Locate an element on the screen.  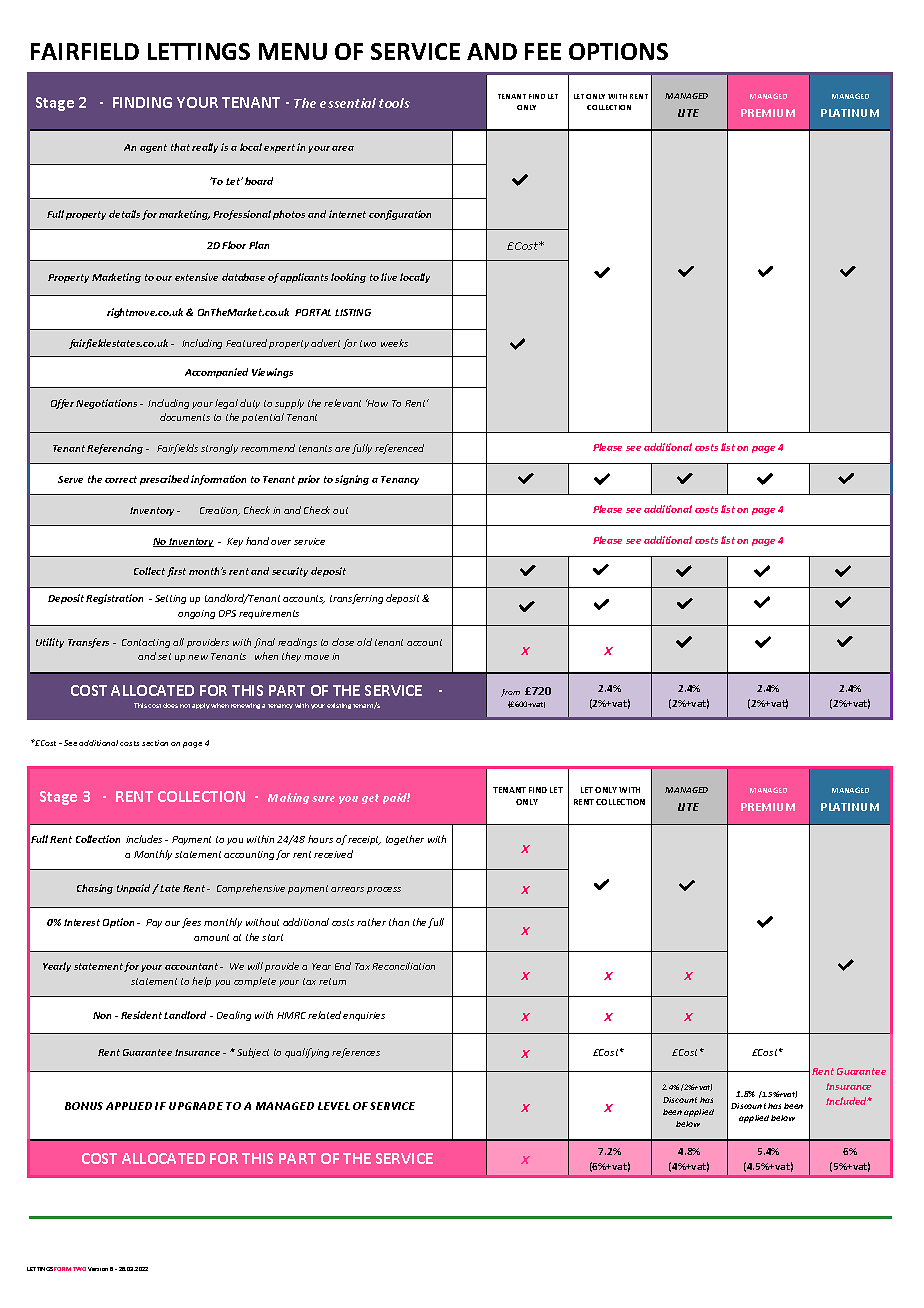
over is located at coordinates (281, 542).
